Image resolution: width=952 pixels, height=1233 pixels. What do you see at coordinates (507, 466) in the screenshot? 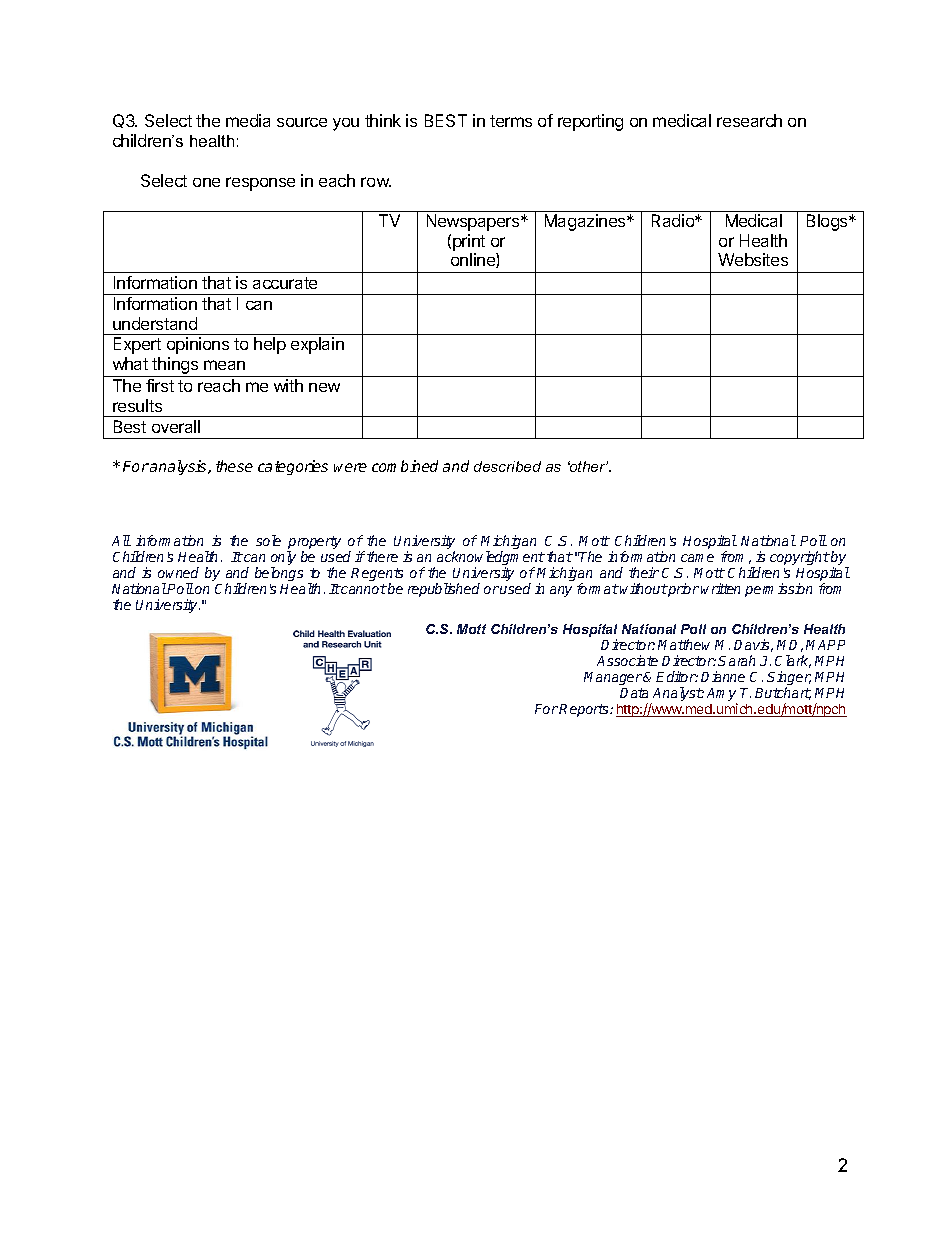
I see `described` at bounding box center [507, 466].
